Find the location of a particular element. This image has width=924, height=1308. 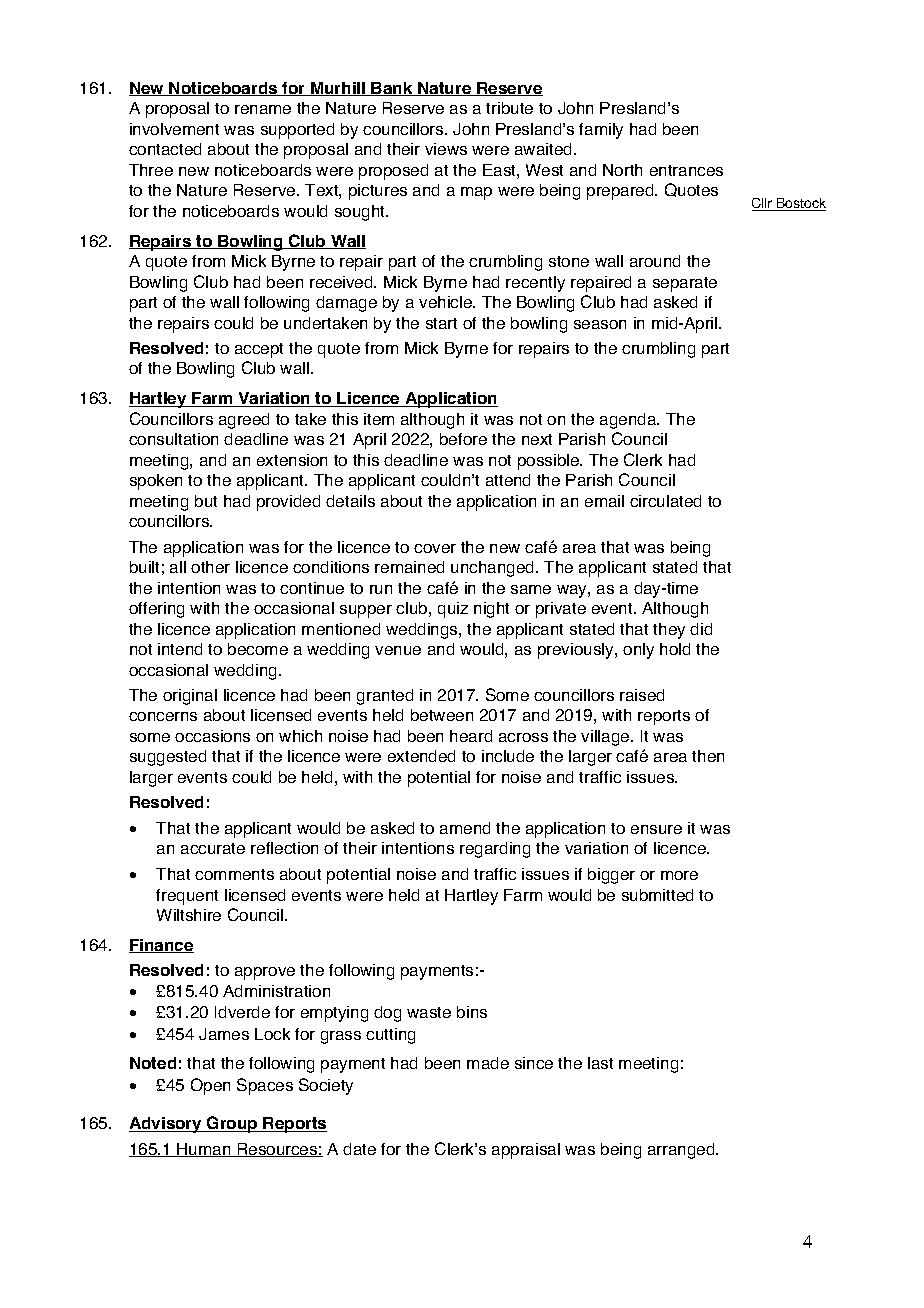

Group is located at coordinates (232, 1124).
